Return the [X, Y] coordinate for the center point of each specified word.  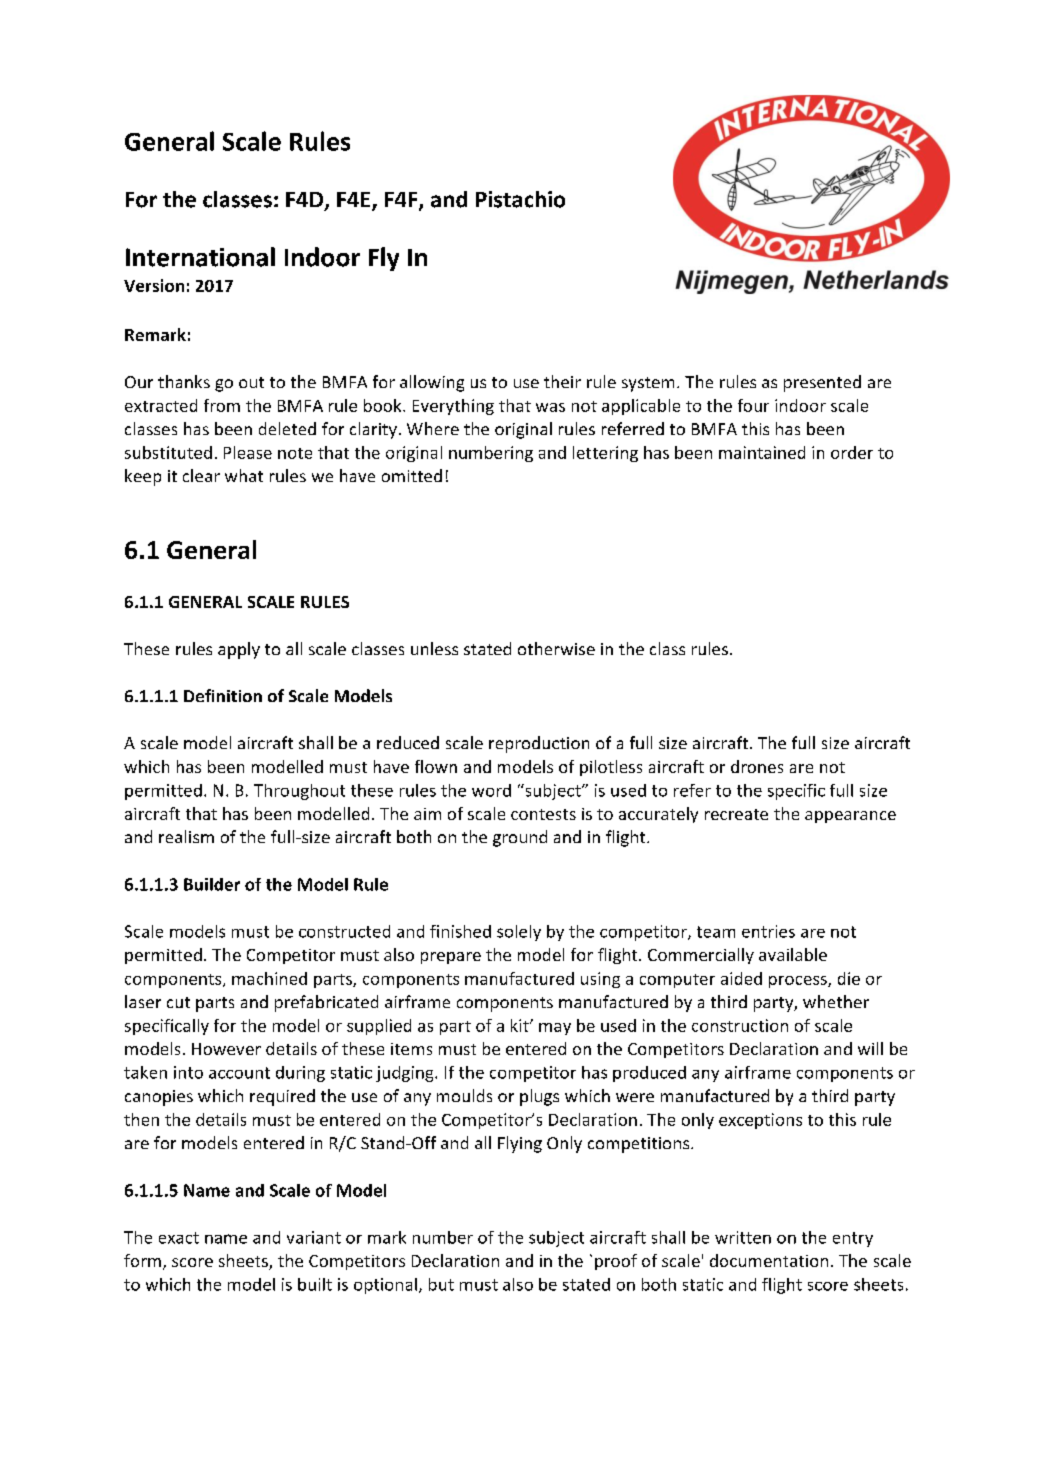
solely [519, 933]
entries [768, 931]
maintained [762, 452]
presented [822, 383]
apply [239, 650]
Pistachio [520, 199]
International [200, 257]
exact [179, 1238]
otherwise [556, 648]
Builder [212, 884]
